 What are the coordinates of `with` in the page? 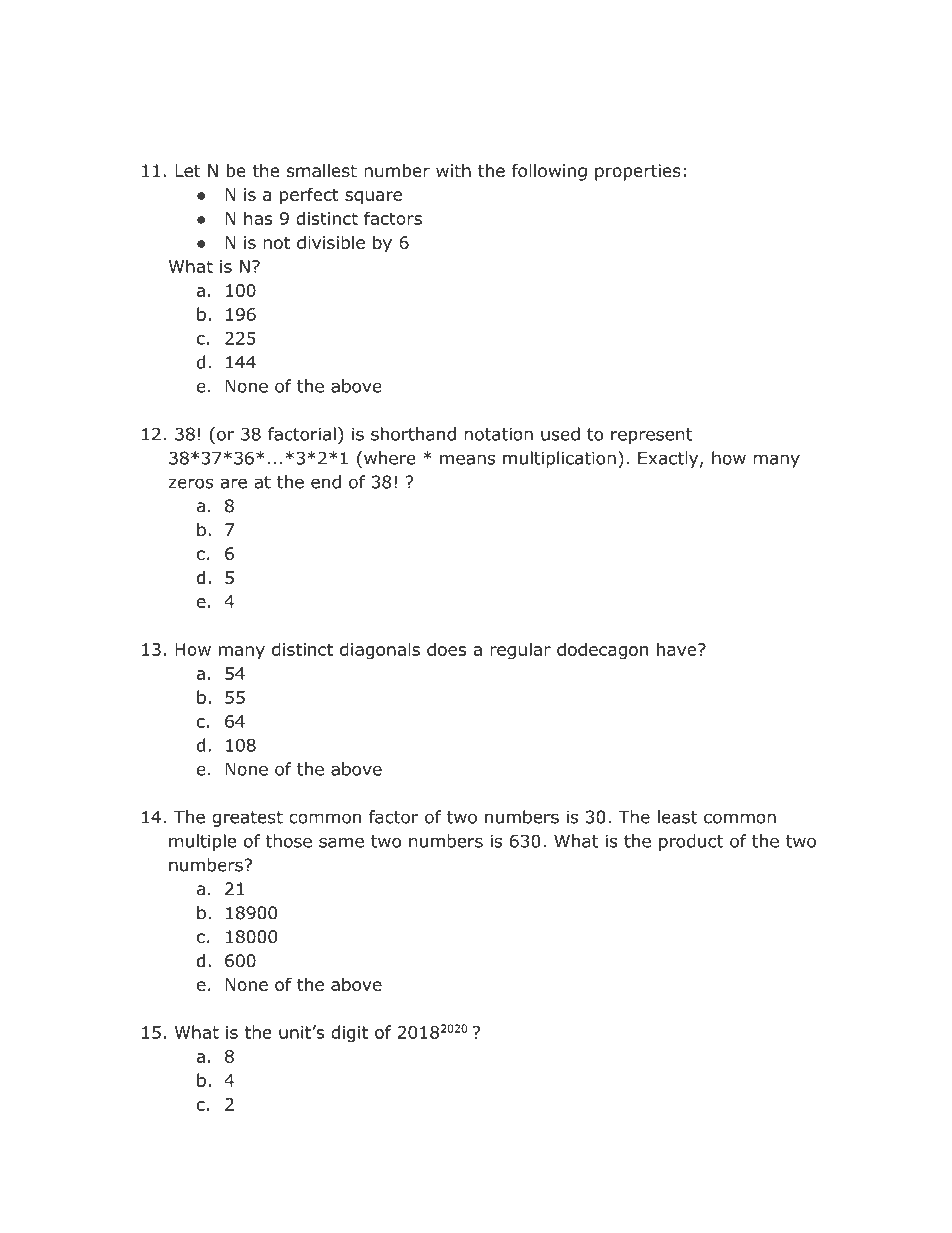 It's located at (453, 170).
